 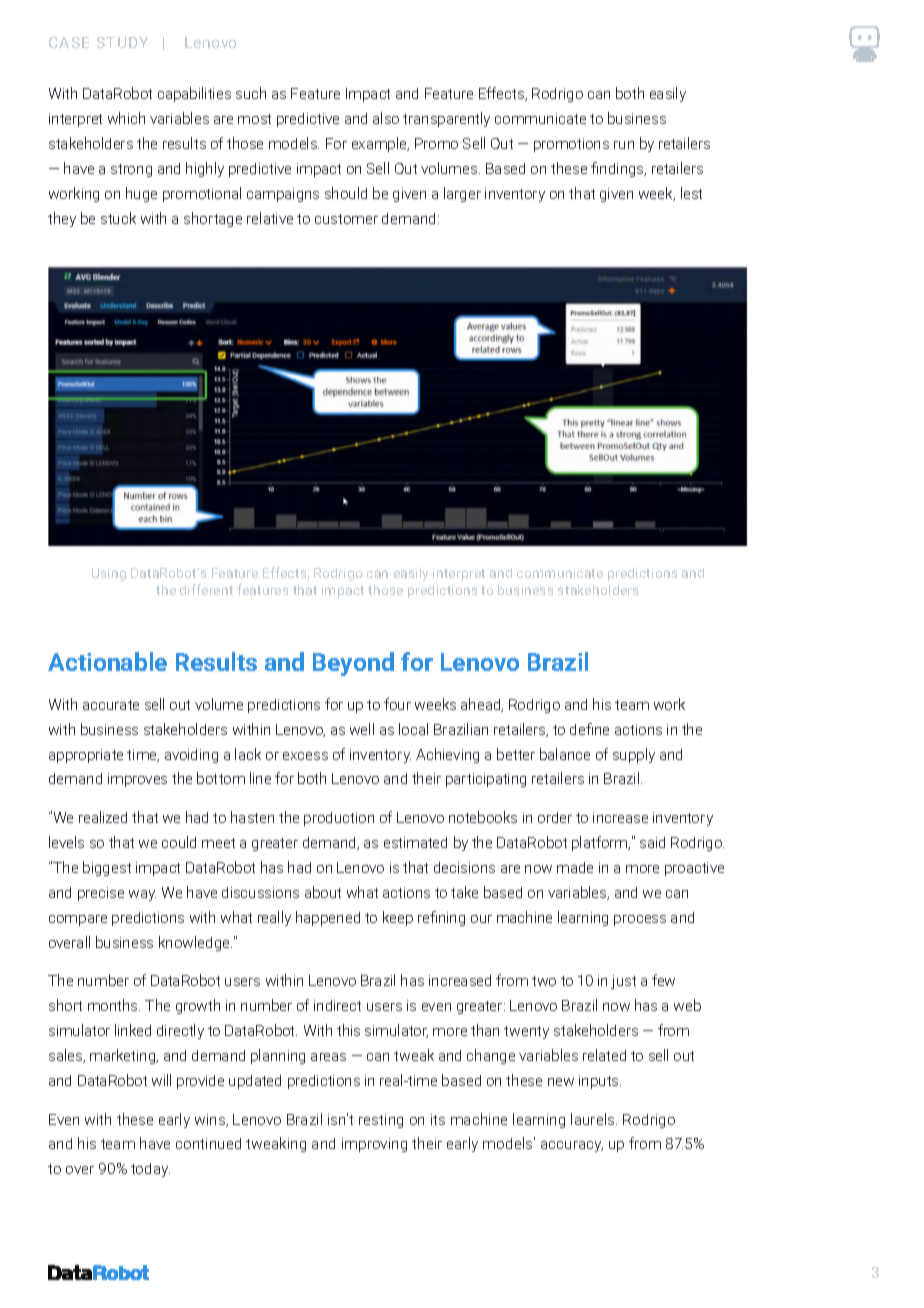 I want to click on today, so click(x=150, y=1170).
